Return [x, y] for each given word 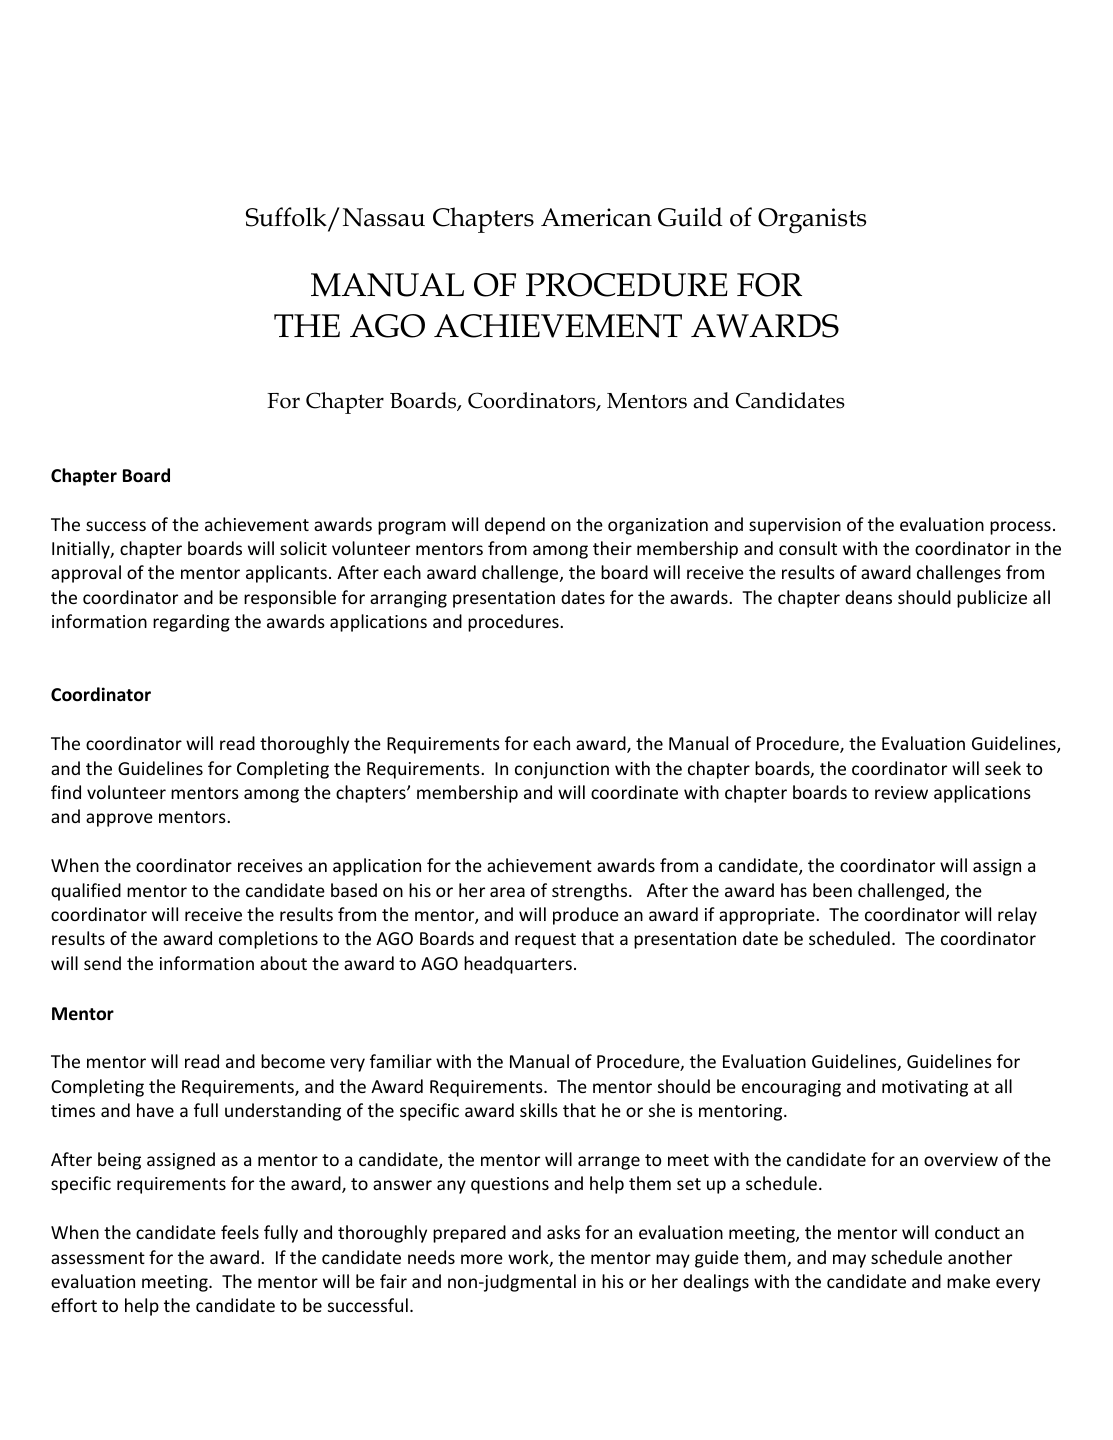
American [596, 217]
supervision [795, 526]
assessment [98, 1258]
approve [119, 820]
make [968, 1281]
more [482, 1259]
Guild [690, 217]
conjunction [562, 770]
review [901, 792]
